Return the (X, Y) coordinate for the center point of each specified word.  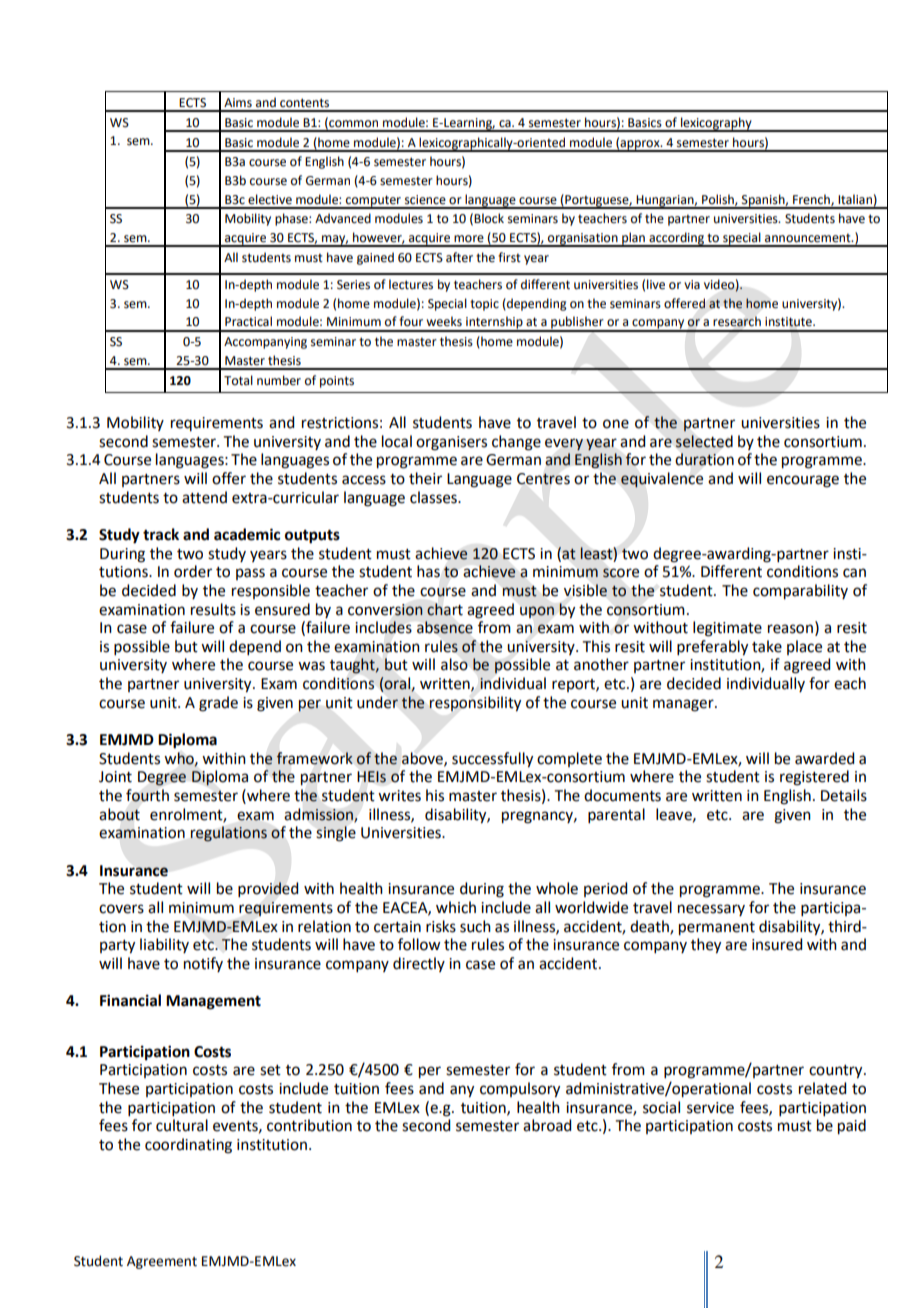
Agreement (162, 1262)
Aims (238, 103)
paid (852, 1127)
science (425, 200)
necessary (711, 910)
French (812, 200)
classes (434, 497)
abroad (547, 1125)
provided (268, 889)
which (456, 907)
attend (204, 497)
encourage (803, 481)
